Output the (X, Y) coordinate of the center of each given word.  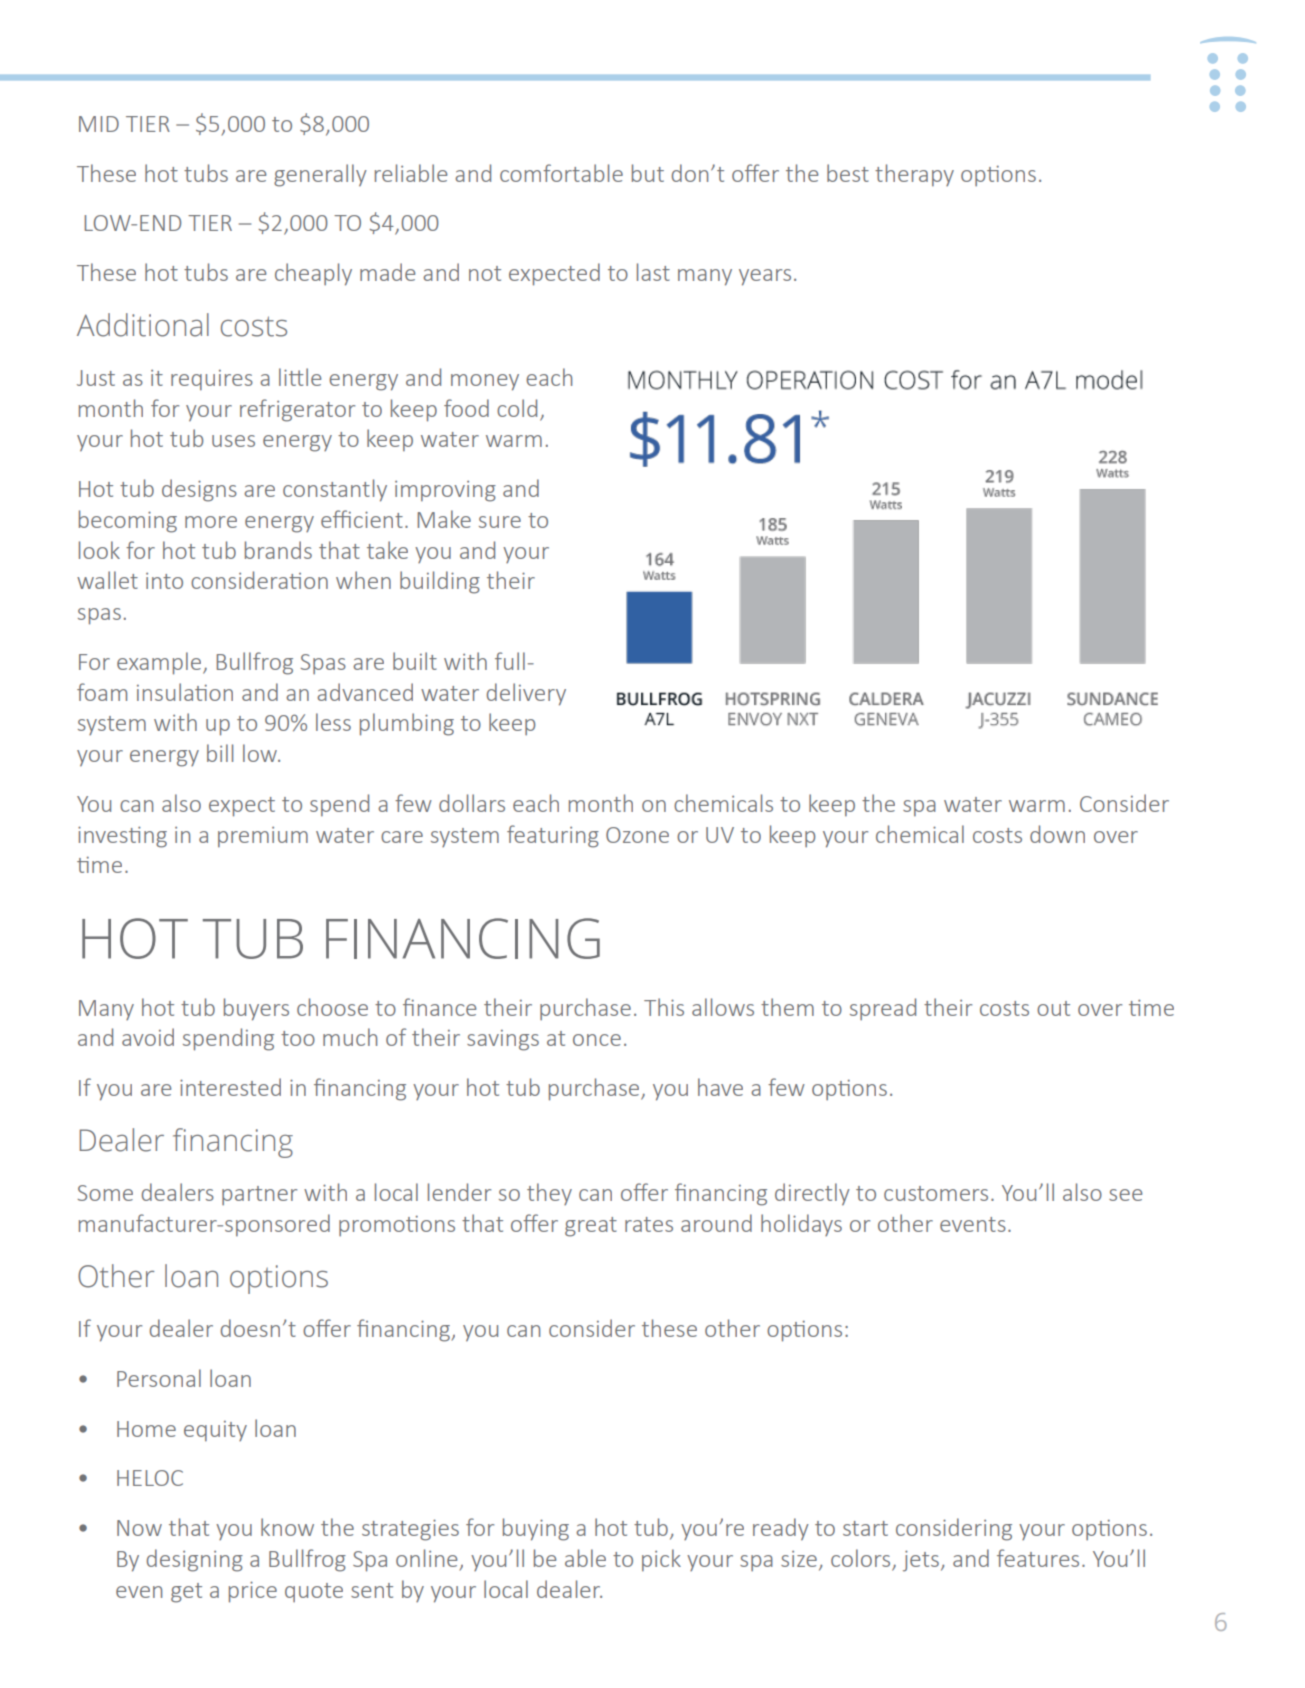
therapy (914, 175)
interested (230, 1087)
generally (320, 175)
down (1057, 834)
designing (194, 1560)
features (1038, 1558)
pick (661, 1560)
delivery (526, 694)
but (648, 173)
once (597, 1040)
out (1053, 1008)
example (160, 663)
